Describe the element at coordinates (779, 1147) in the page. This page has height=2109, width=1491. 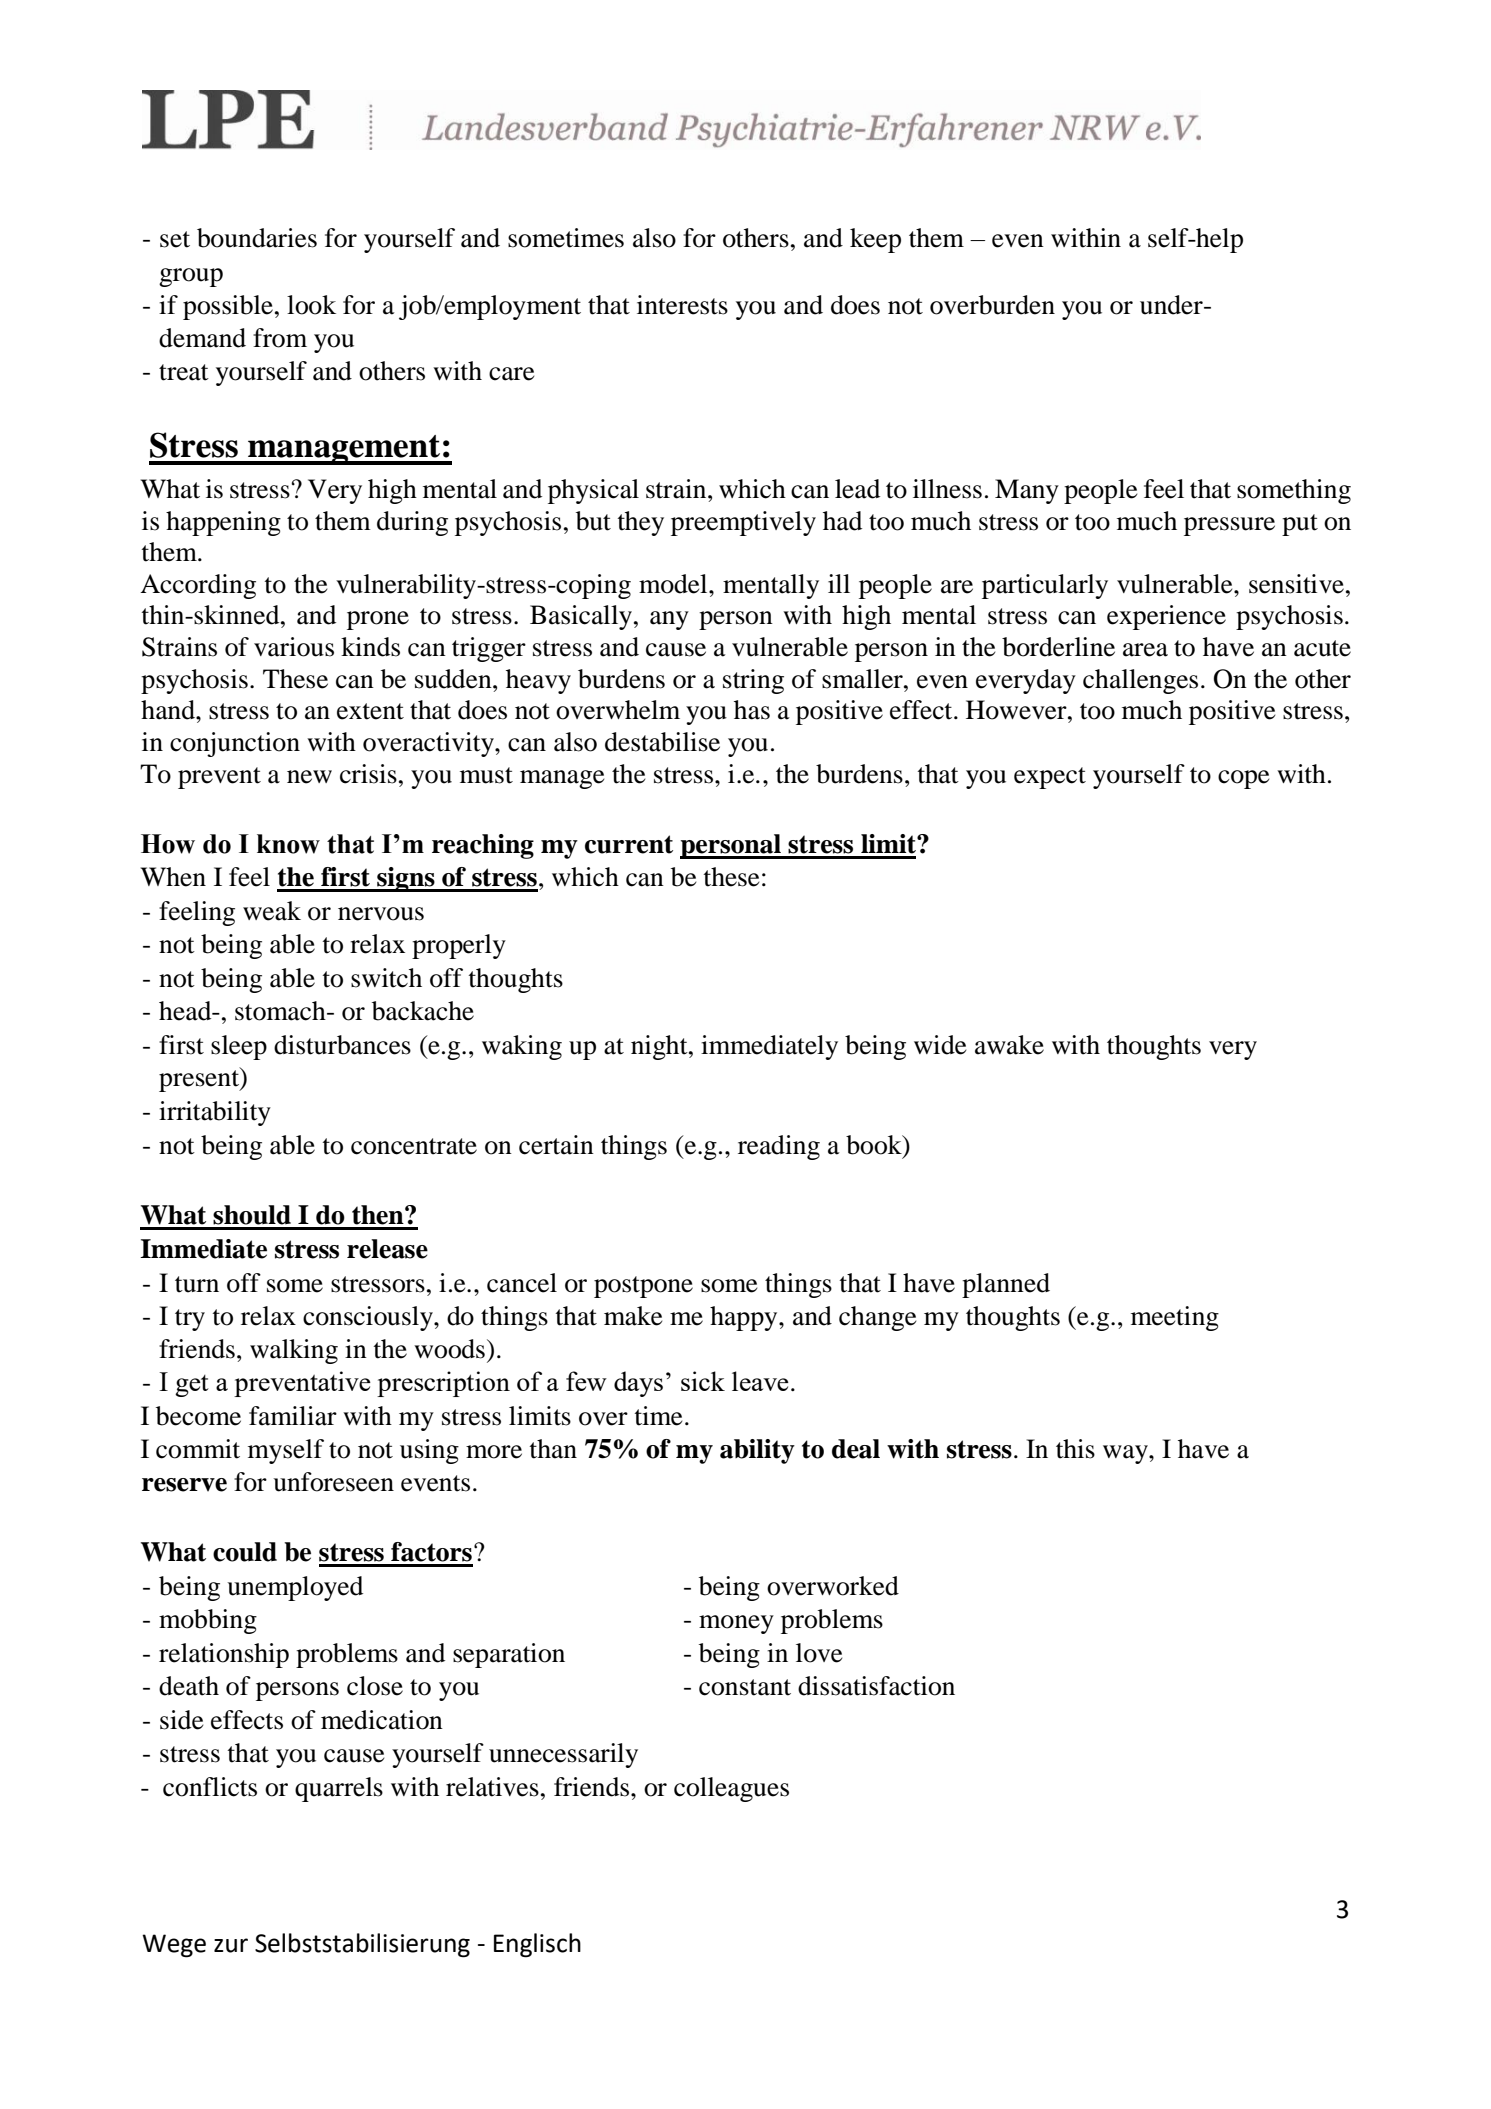
I see `reading` at that location.
